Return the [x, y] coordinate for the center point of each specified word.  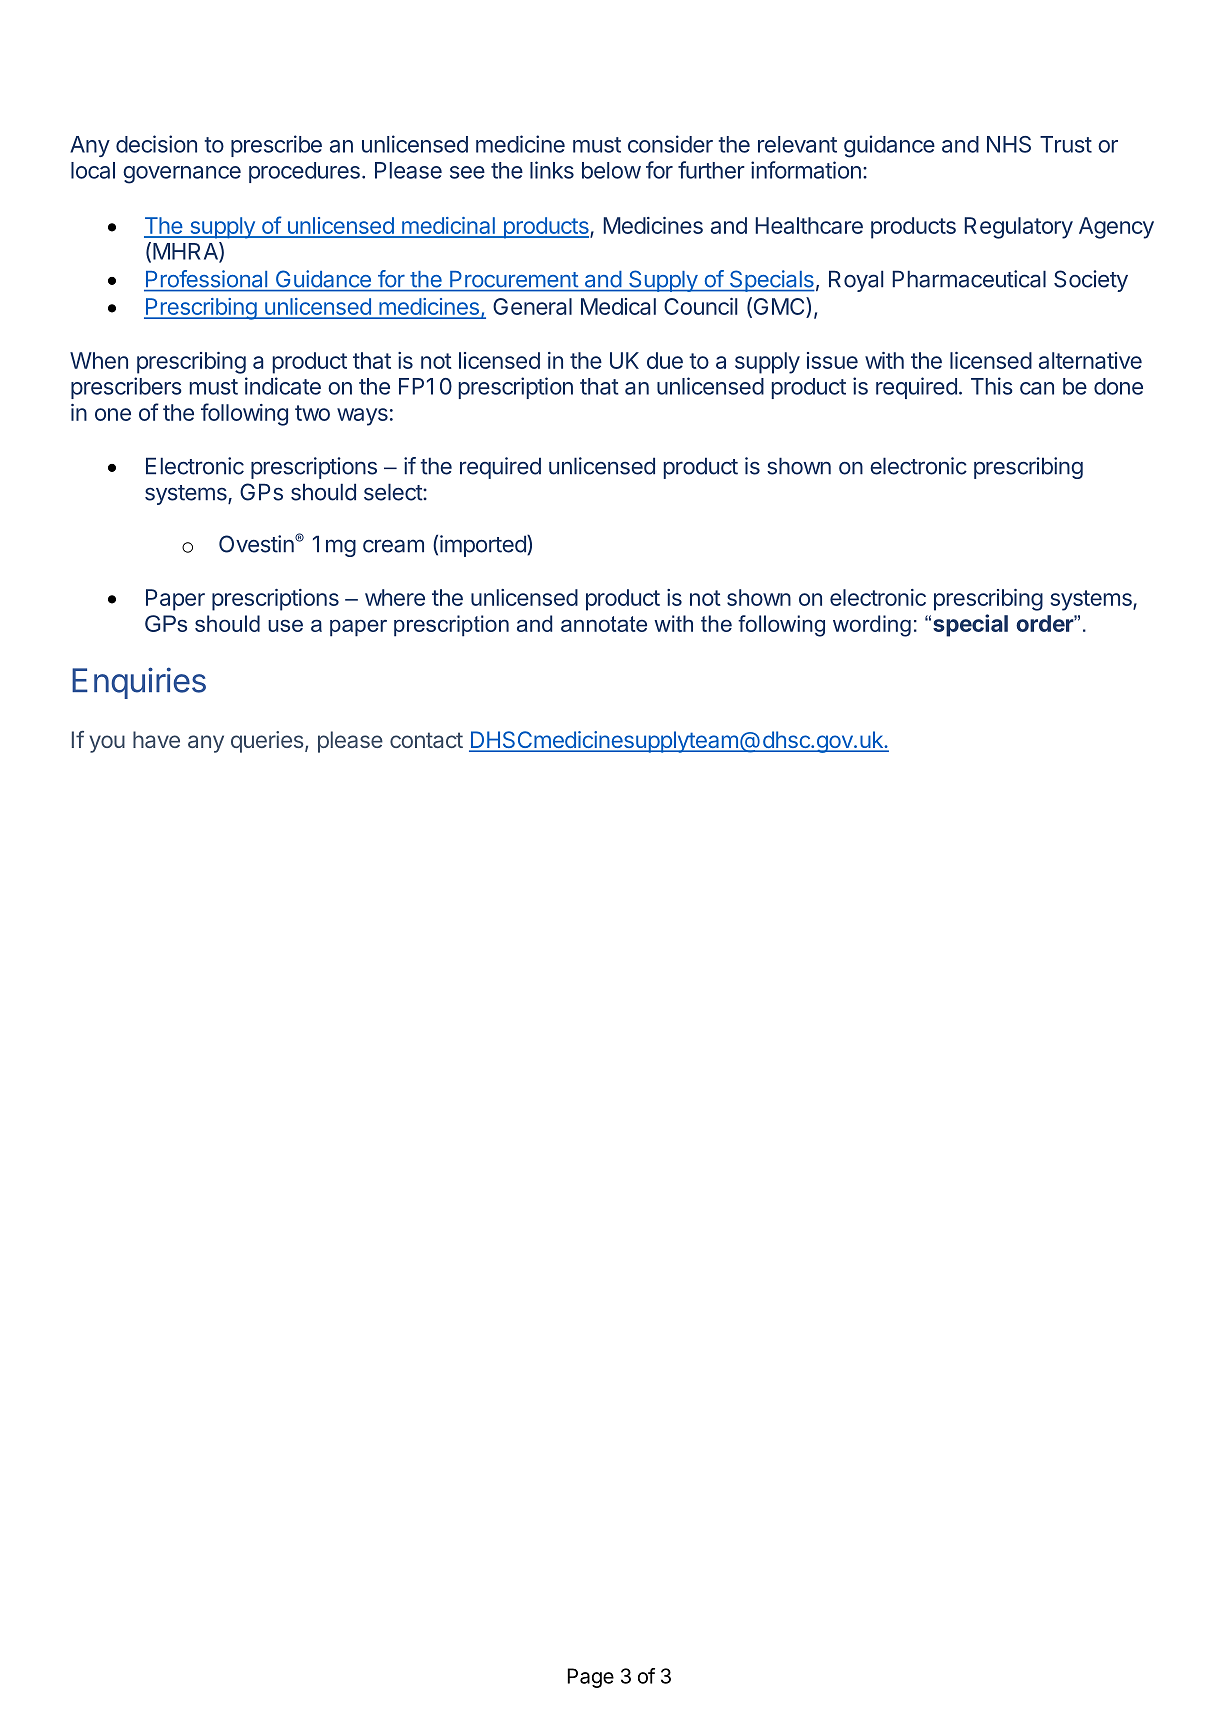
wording [872, 626]
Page [590, 1678]
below [611, 170]
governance [182, 175]
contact [426, 740]
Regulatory [1019, 228]
